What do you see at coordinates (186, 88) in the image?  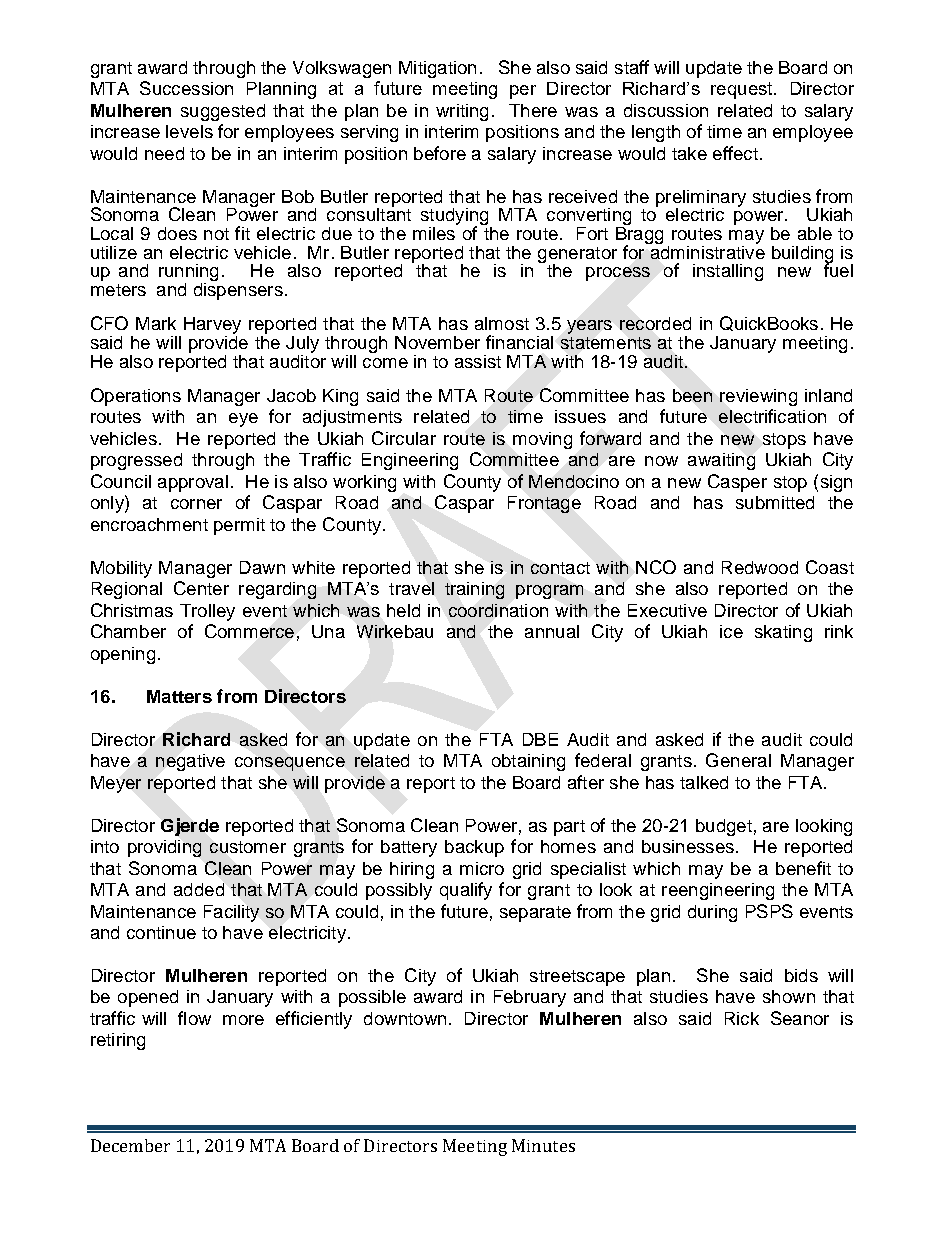 I see `Succession` at bounding box center [186, 88].
